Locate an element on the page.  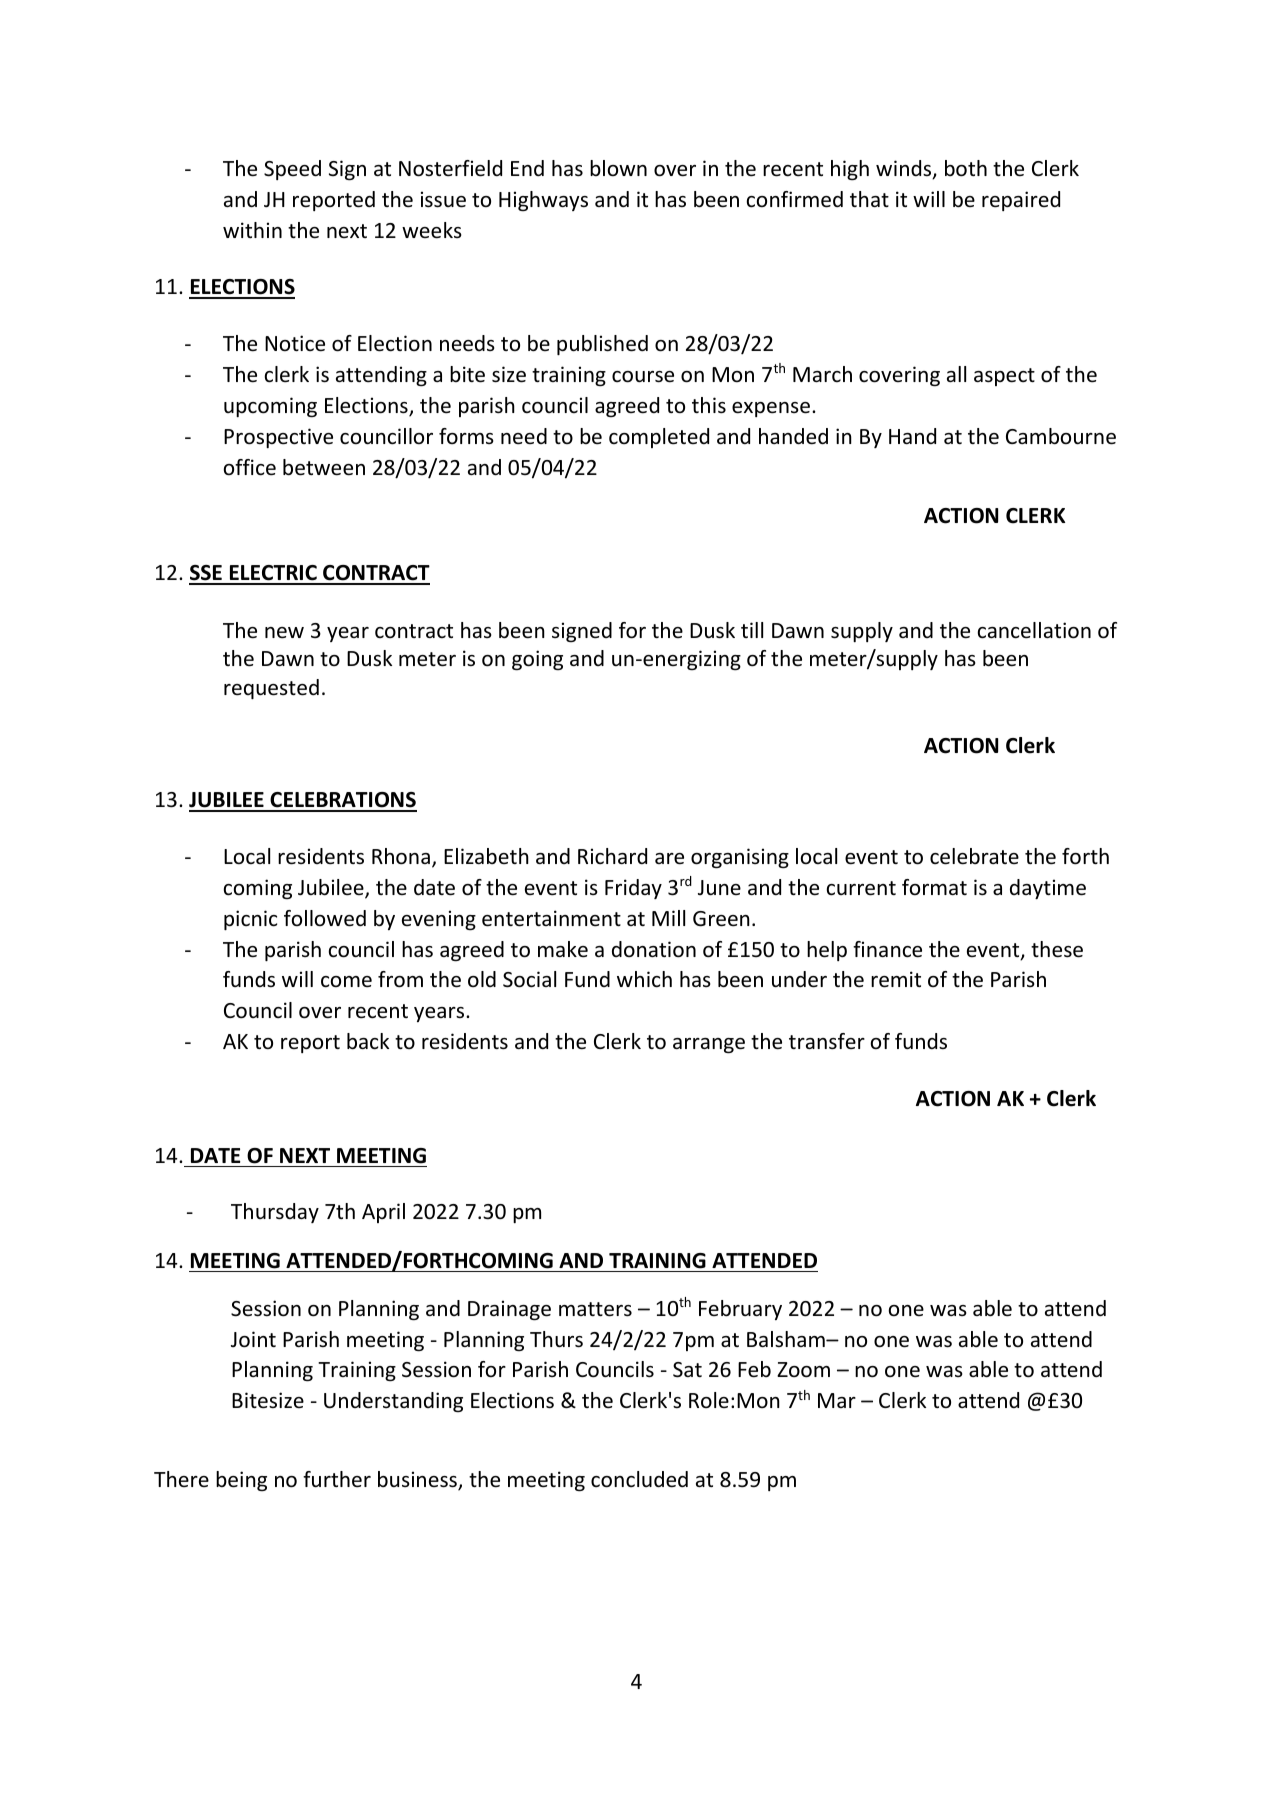
arrange is located at coordinates (709, 1046).
